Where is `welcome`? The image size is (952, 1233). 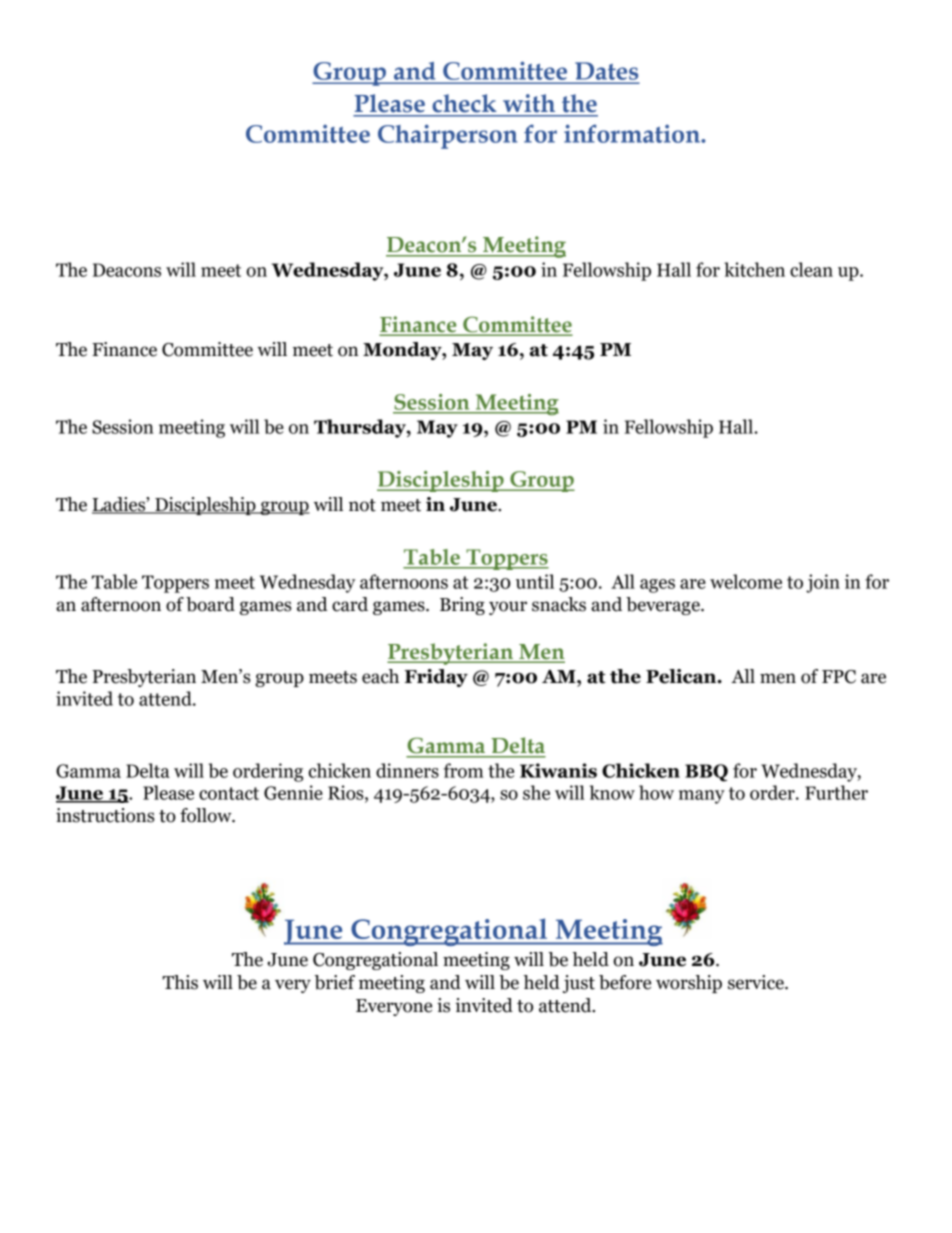 welcome is located at coordinates (746, 581).
